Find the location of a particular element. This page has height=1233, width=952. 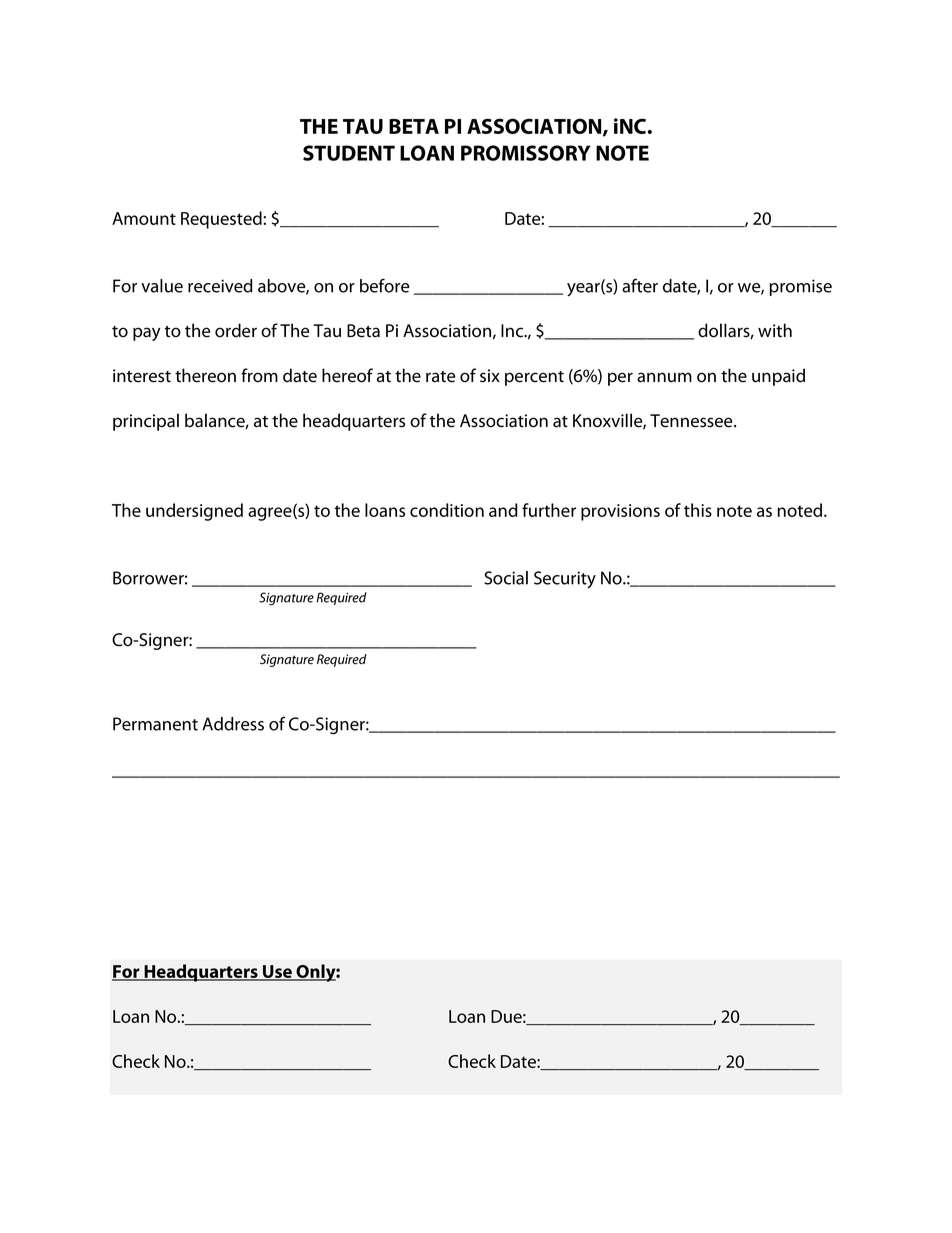

Social is located at coordinates (506, 578).
